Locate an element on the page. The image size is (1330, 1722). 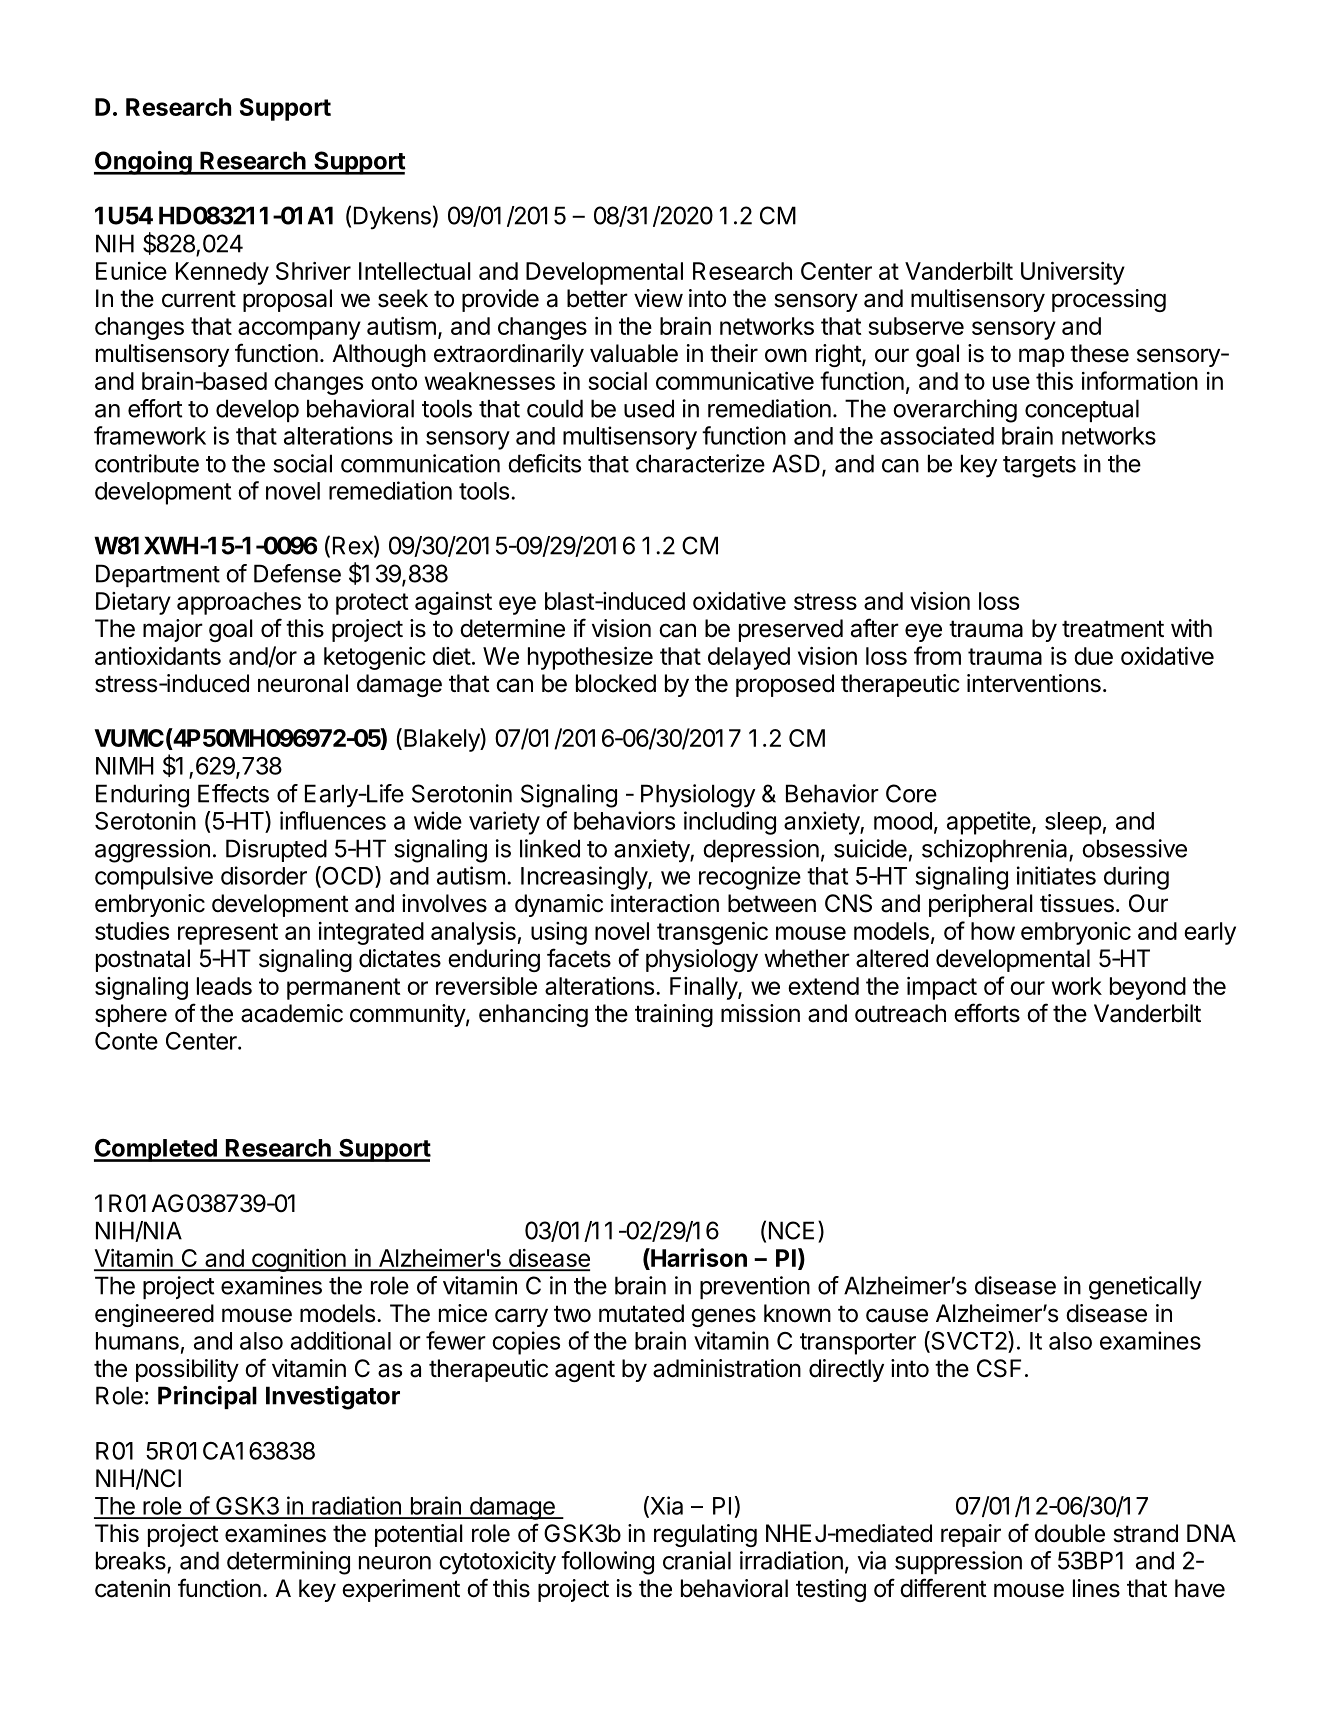
initiates is located at coordinates (1056, 875).
